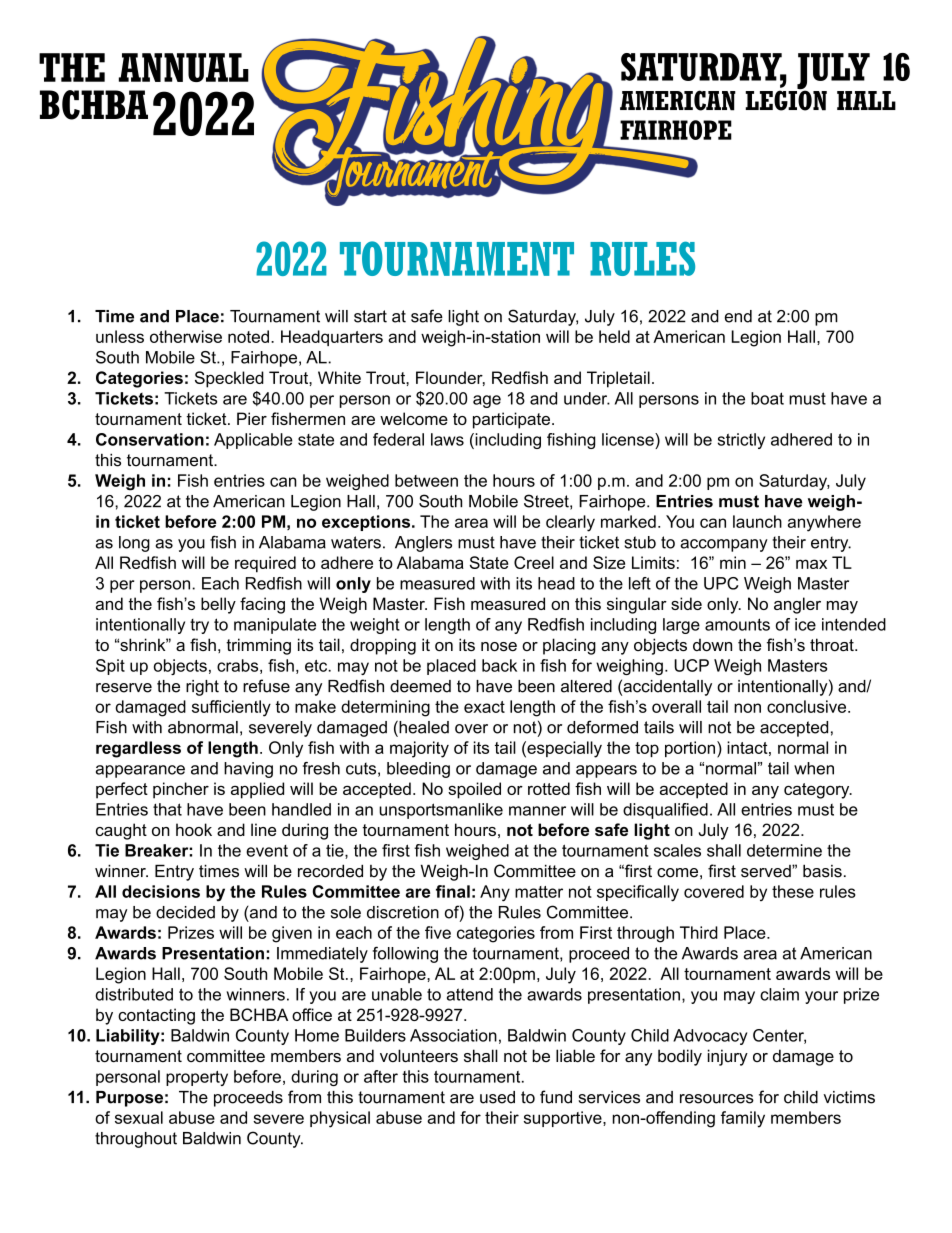  What do you see at coordinates (150, 439) in the document?
I see `Conservation` at bounding box center [150, 439].
